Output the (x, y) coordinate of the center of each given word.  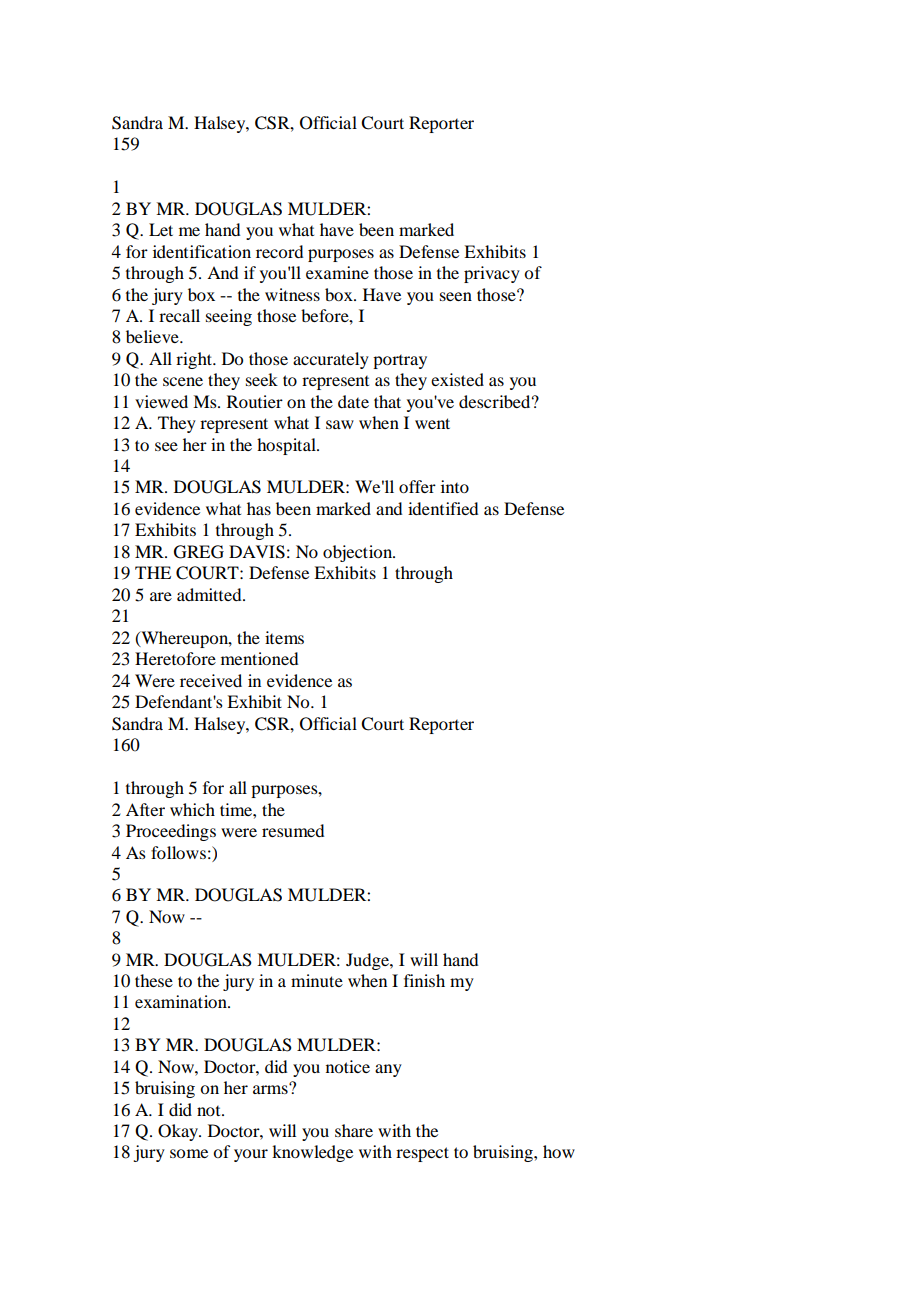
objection (359, 553)
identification (202, 251)
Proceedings (171, 832)
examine (337, 272)
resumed (293, 830)
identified (443, 508)
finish (424, 980)
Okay (179, 1132)
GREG (199, 552)
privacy (492, 274)
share (354, 1130)
